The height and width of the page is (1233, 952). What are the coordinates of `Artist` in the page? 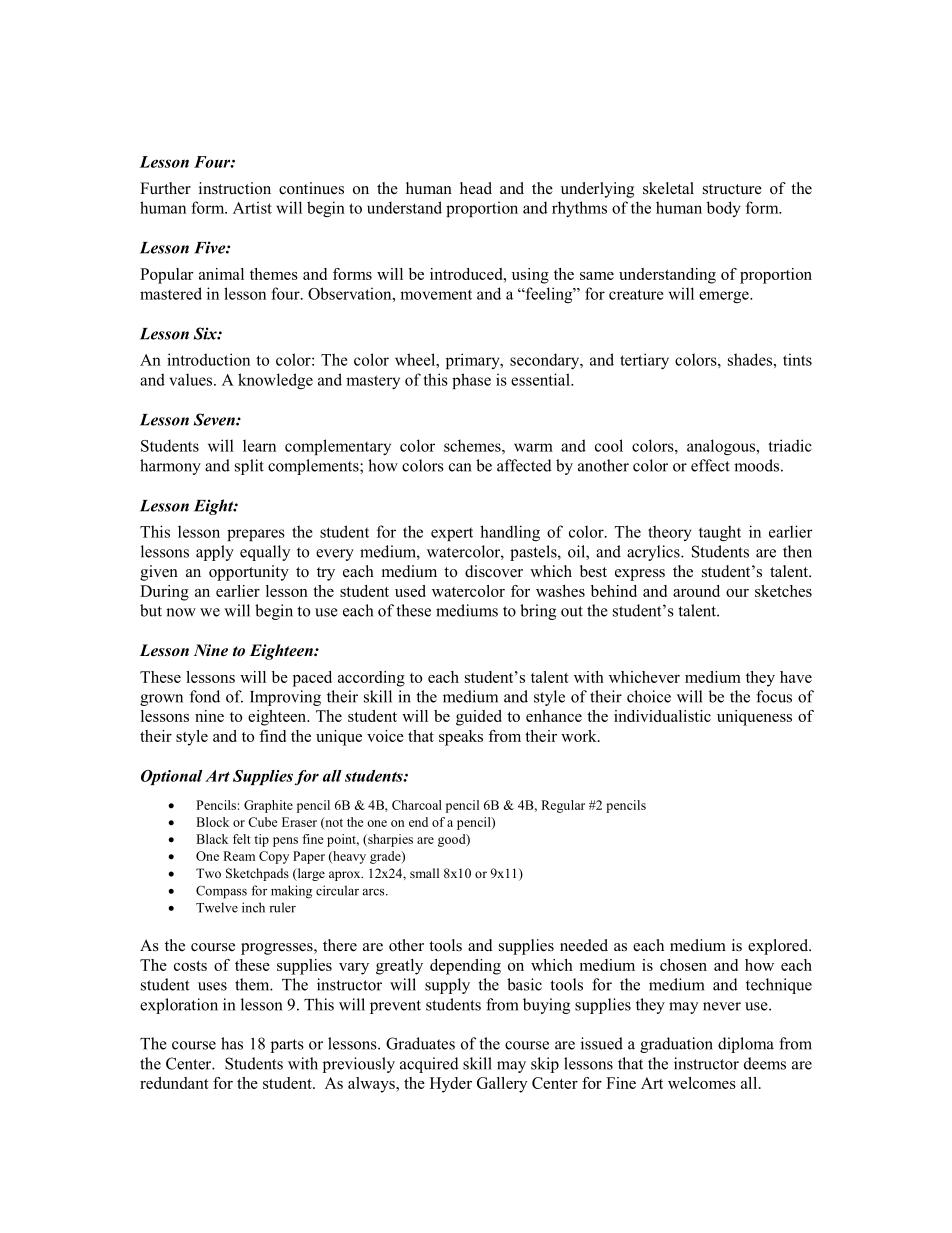 It's located at (252, 207).
